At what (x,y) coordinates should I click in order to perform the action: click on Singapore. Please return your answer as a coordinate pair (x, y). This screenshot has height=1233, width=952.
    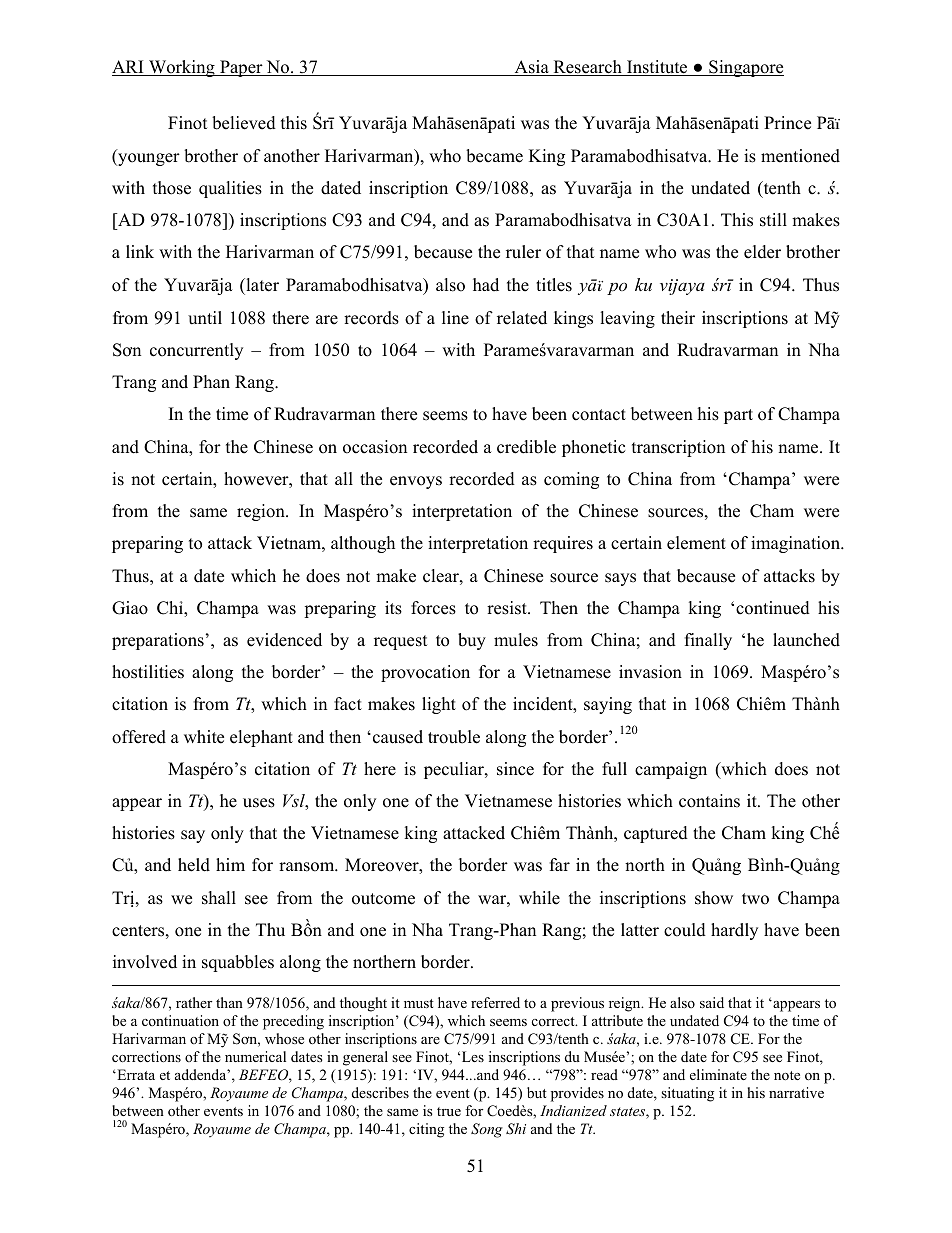
    Looking at the image, I should click on (745, 68).
